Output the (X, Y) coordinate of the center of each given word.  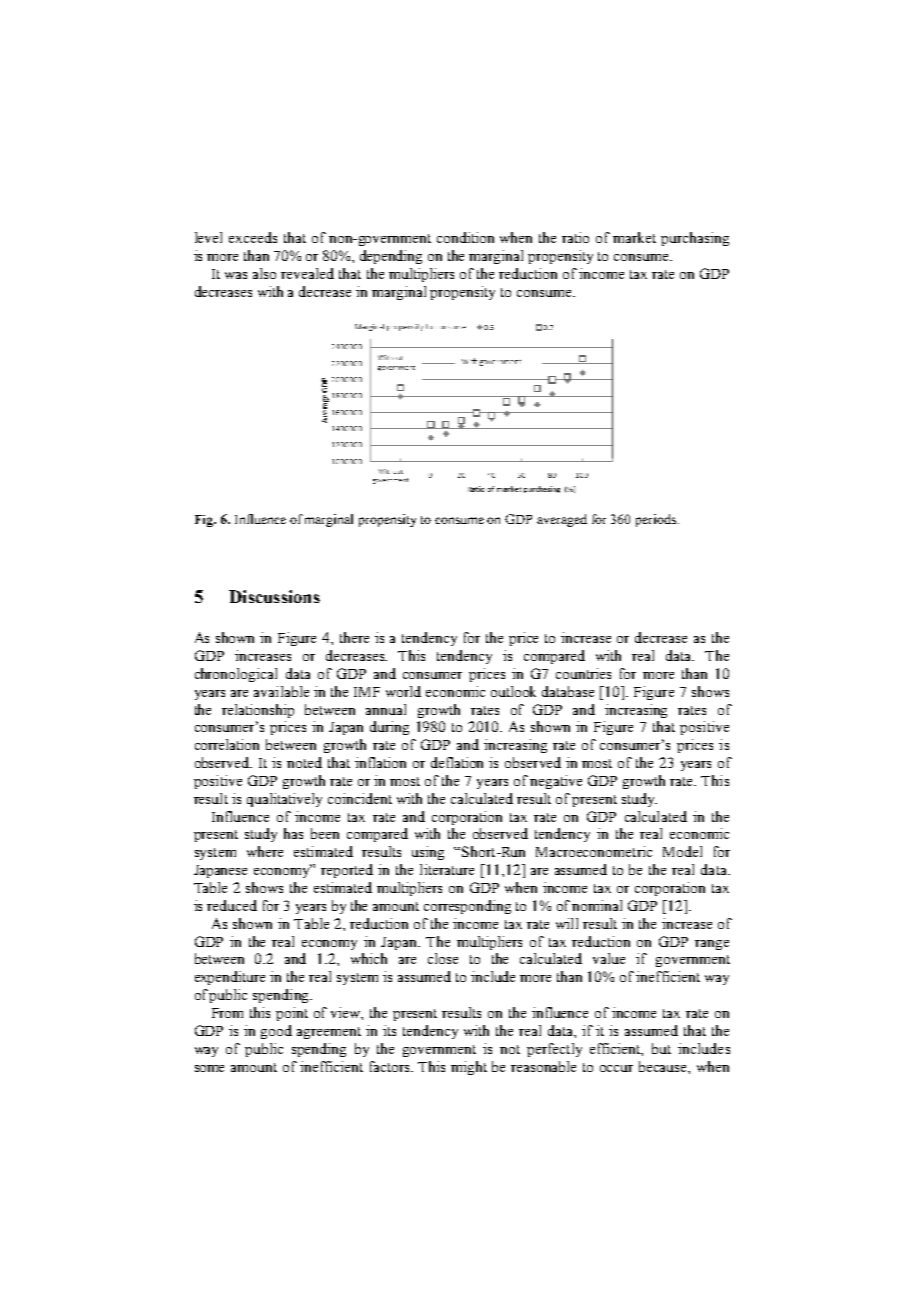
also (264, 273)
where (265, 851)
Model (682, 851)
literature (447, 869)
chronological (236, 675)
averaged (562, 520)
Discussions (274, 596)
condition (465, 237)
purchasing (695, 239)
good (276, 1032)
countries (583, 673)
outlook (513, 691)
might (469, 1068)
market (634, 237)
